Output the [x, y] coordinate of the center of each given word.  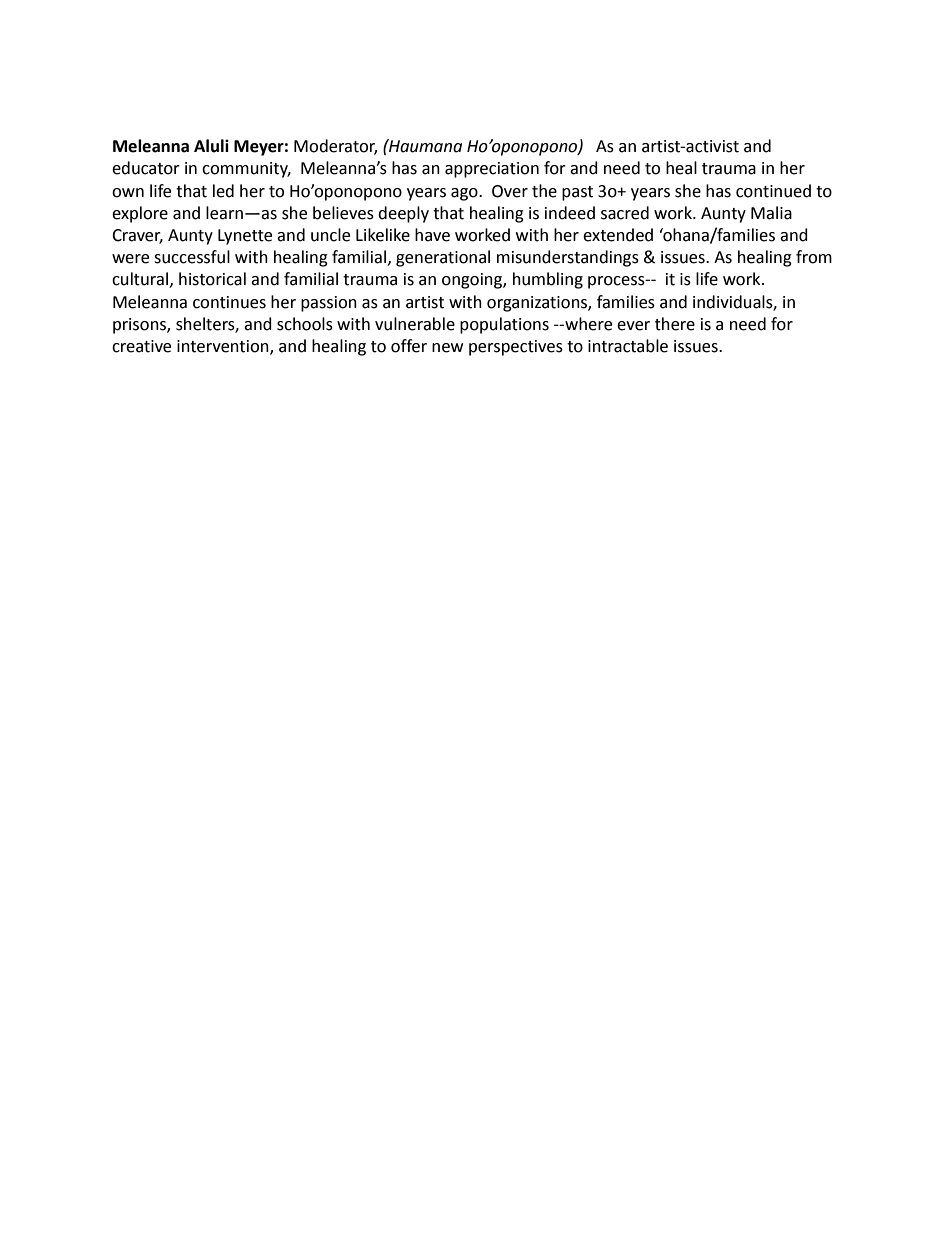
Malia [771, 213]
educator [146, 168]
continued [773, 191]
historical [212, 279]
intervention [224, 347]
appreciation [492, 170]
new [447, 348]
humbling [548, 280]
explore [140, 214]
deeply [403, 214]
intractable [628, 346]
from [814, 257]
